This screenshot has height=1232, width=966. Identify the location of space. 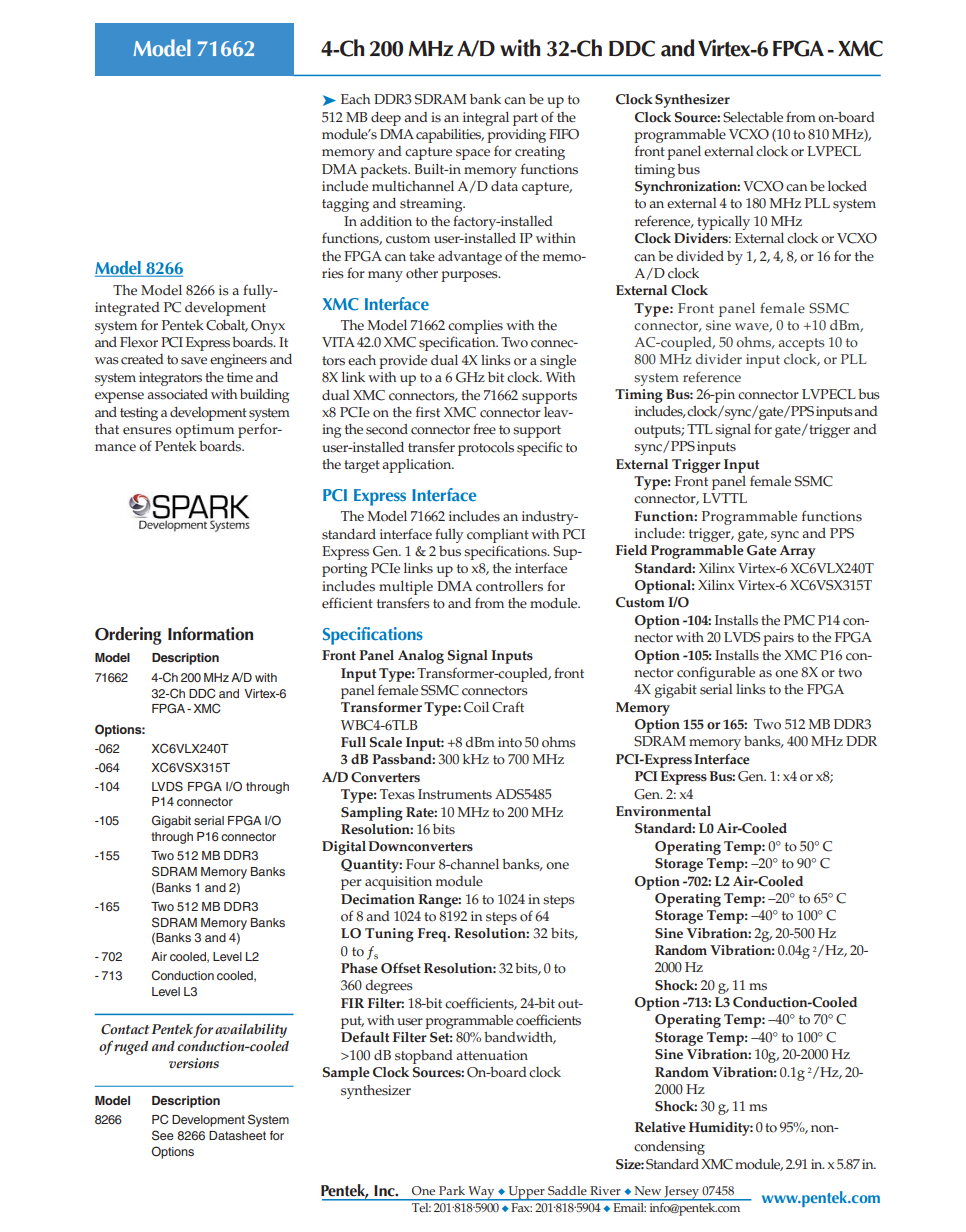
(473, 154).
